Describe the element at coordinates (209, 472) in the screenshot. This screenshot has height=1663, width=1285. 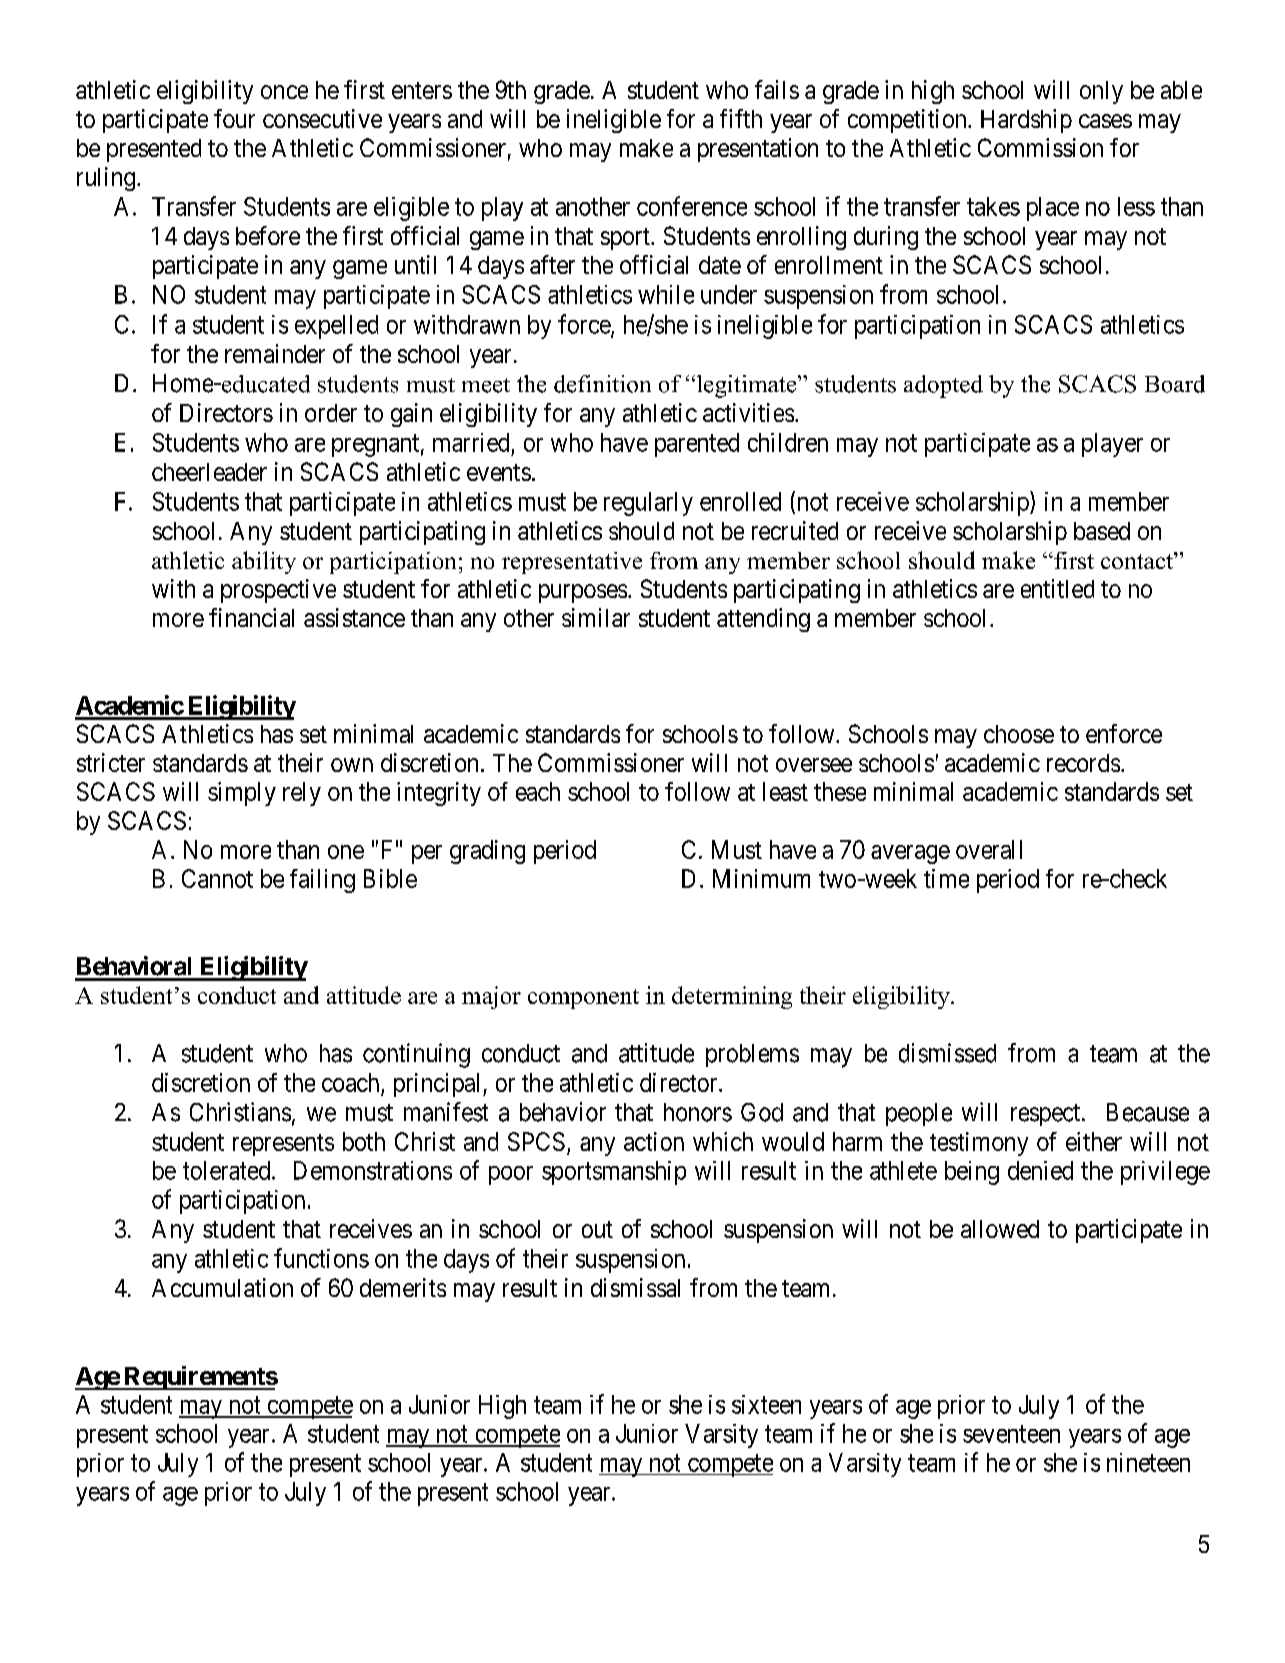
I see `cheerleader` at that location.
